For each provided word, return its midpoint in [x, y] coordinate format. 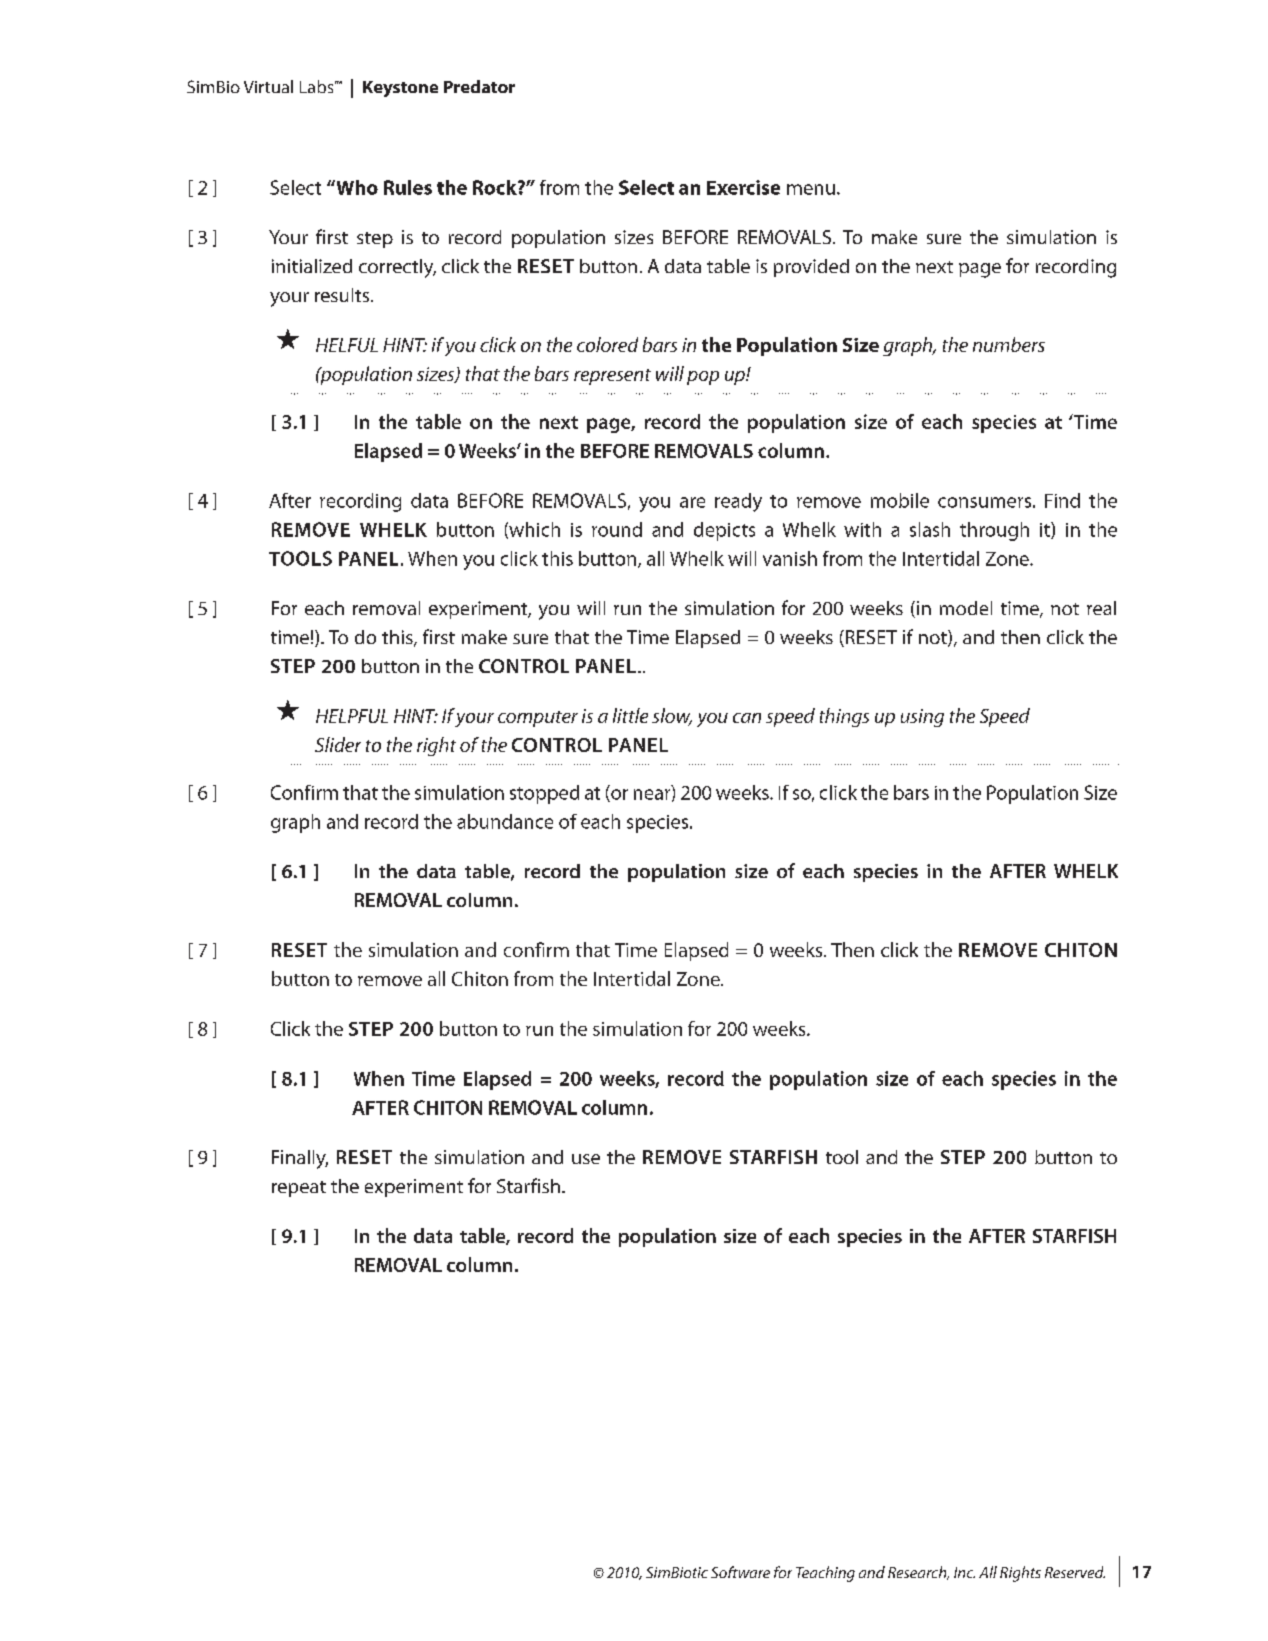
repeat [299, 1189]
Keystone [400, 89]
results [343, 295]
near [653, 795]
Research [918, 1573]
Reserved [1075, 1572]
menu [811, 189]
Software [740, 1572]
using [922, 718]
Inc [964, 1572]
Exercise [743, 187]
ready [738, 502]
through [994, 531]
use [586, 1159]
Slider [338, 744]
